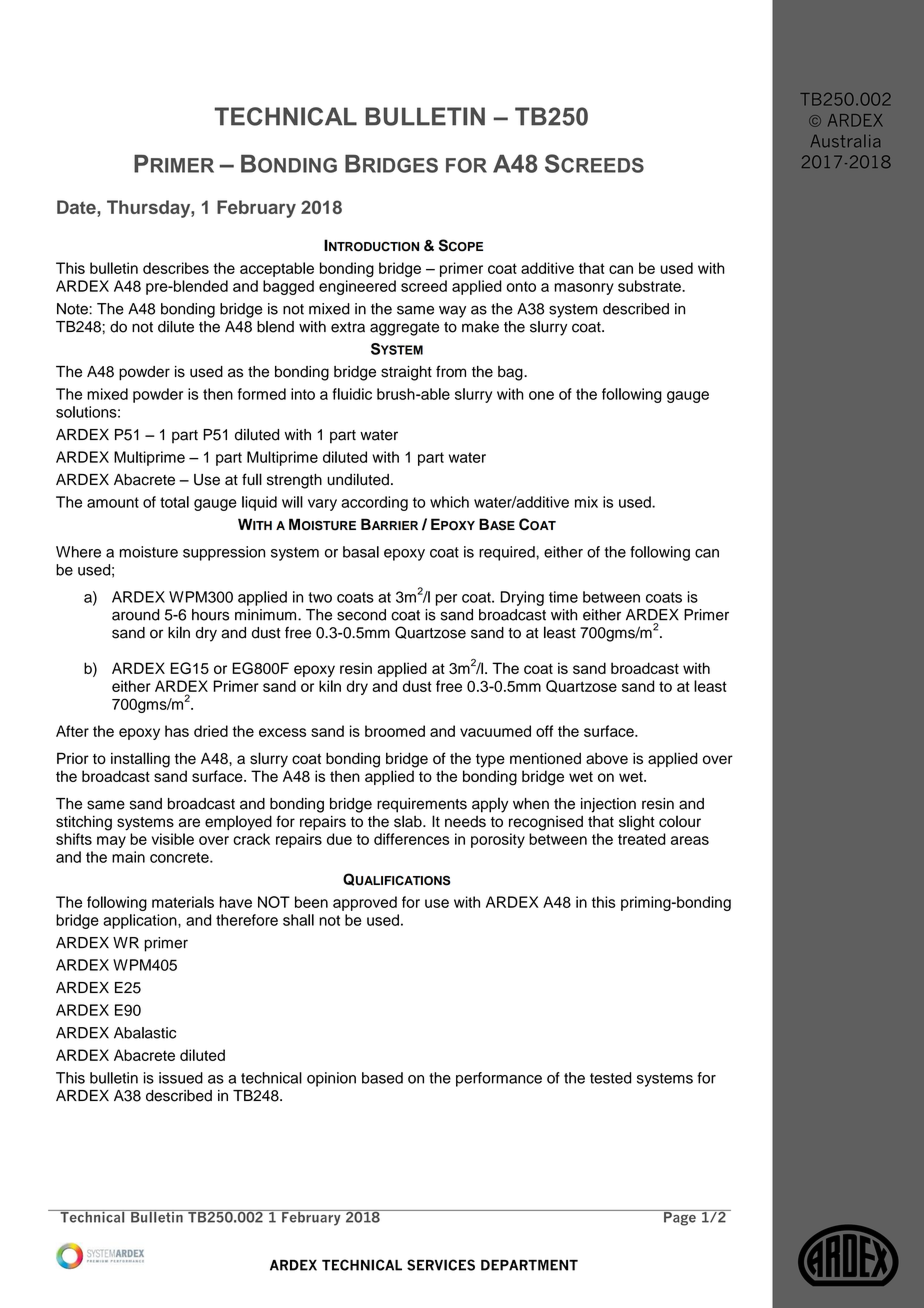 The width and height of the document is (924, 1308). Describe the element at coordinates (181, 1078) in the document. I see `issued` at that location.
